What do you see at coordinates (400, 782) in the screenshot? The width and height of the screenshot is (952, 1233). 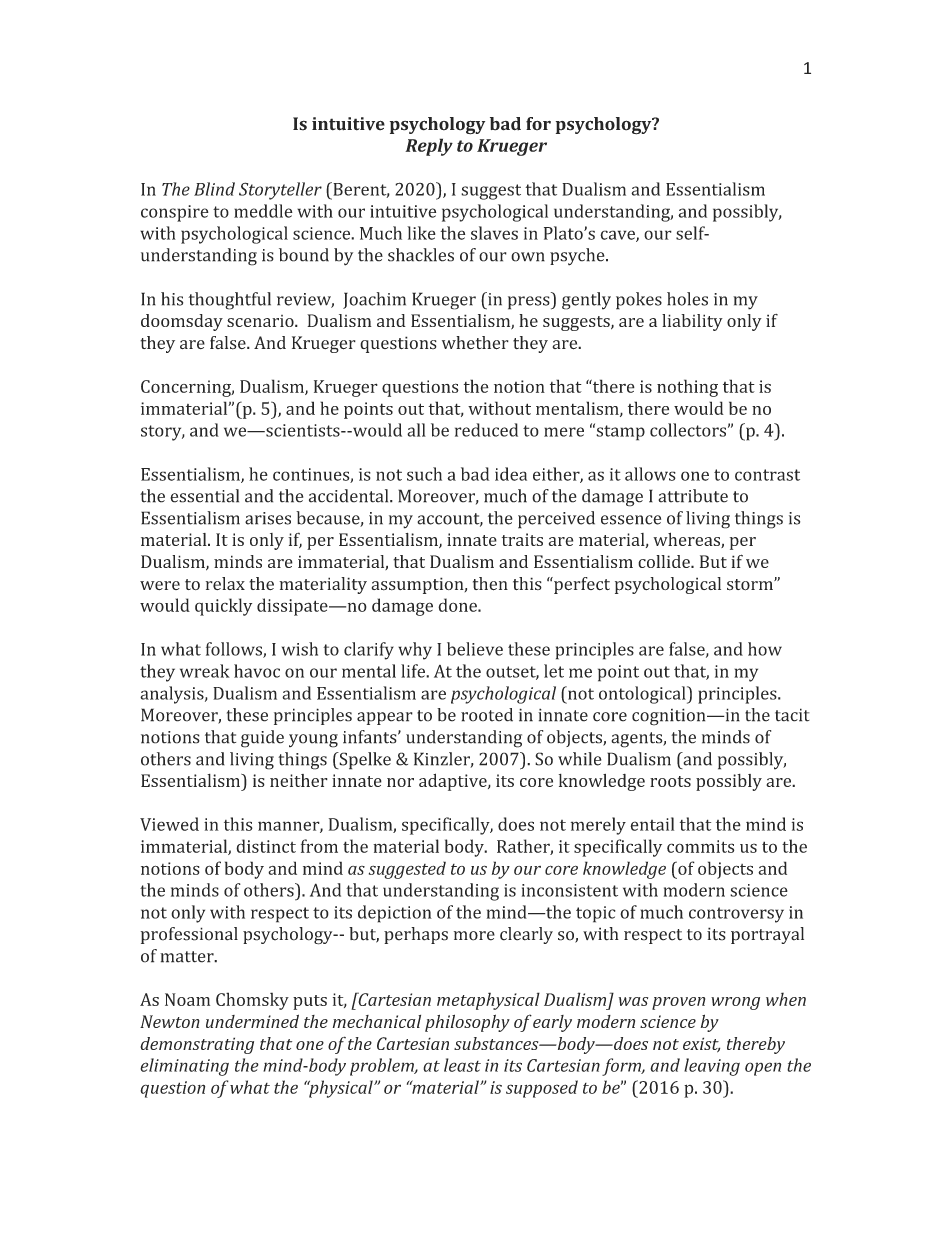 I see `nor` at bounding box center [400, 782].
